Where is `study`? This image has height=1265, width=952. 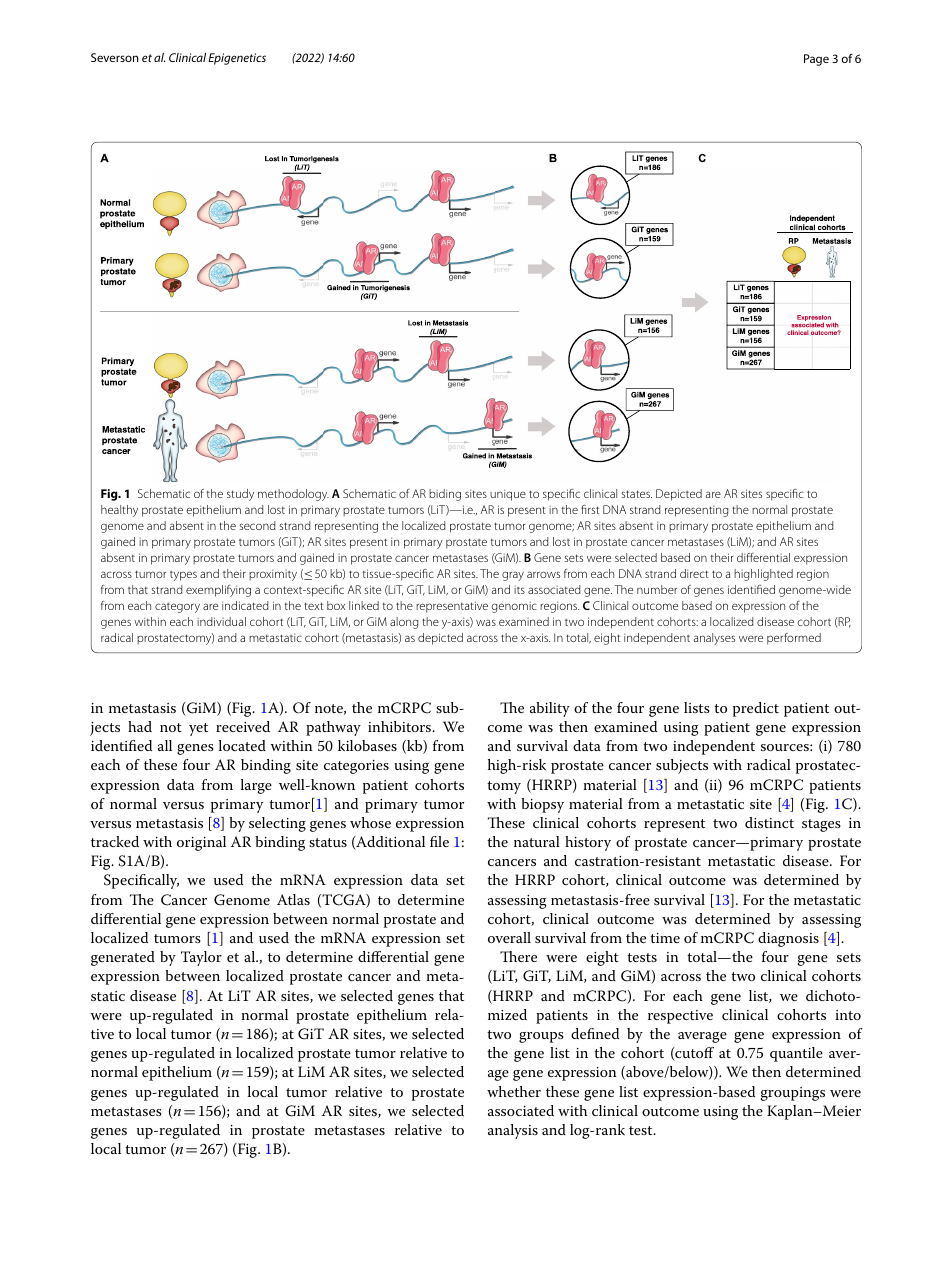 study is located at coordinates (240, 495).
